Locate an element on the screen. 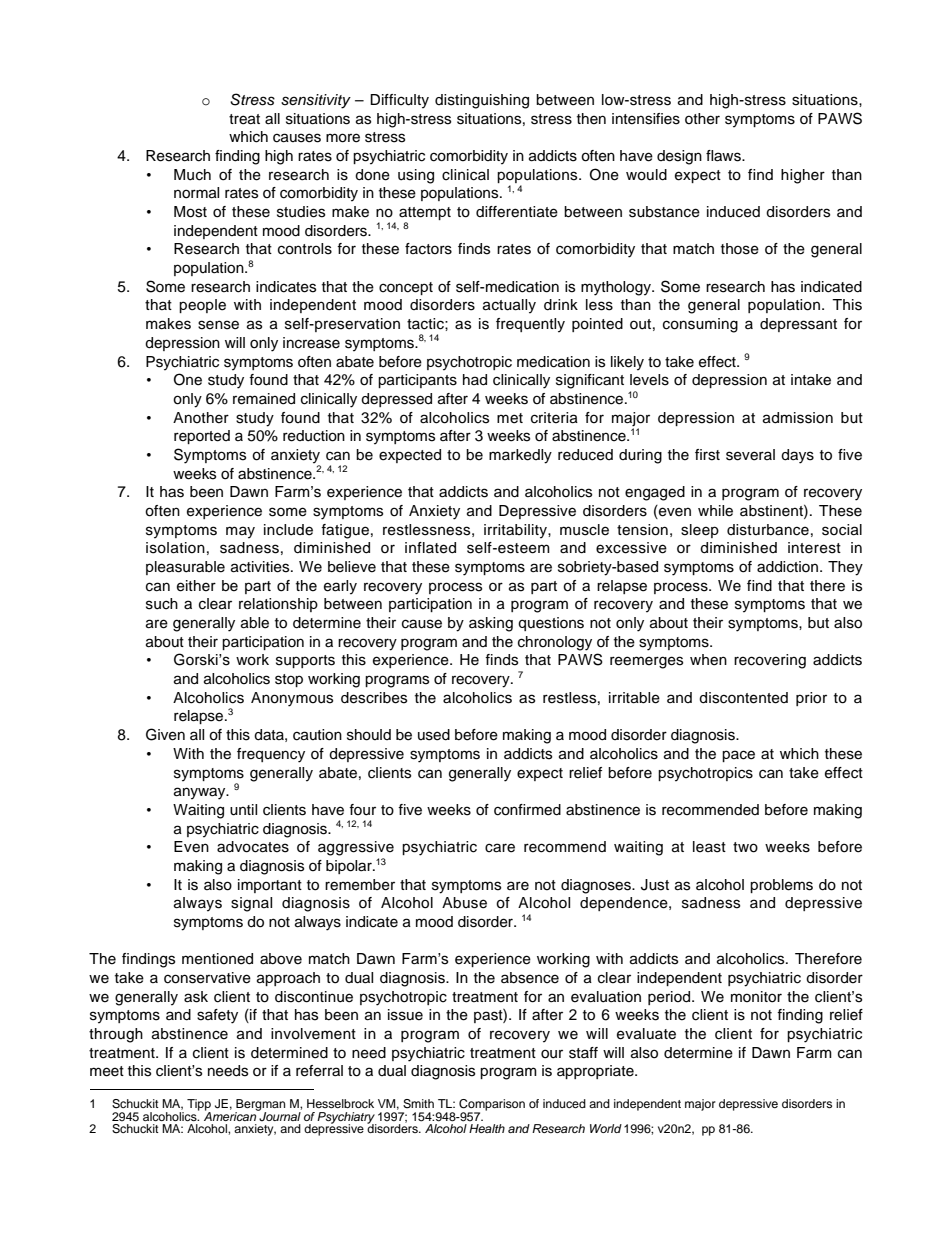 The image size is (952, 1233). care is located at coordinates (500, 848).
